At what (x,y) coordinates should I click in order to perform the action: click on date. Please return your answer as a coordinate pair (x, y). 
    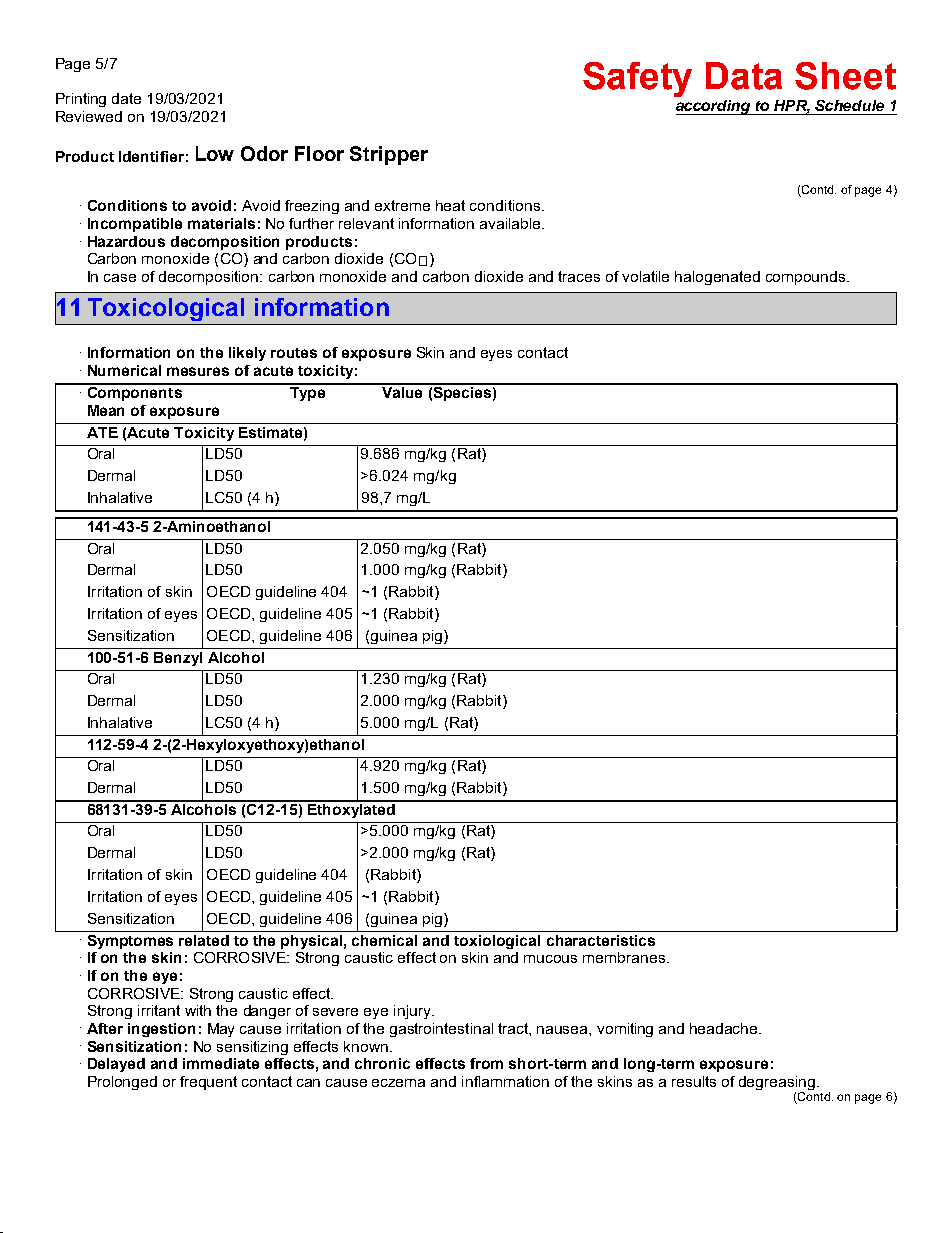
    Looking at the image, I should click on (126, 98).
